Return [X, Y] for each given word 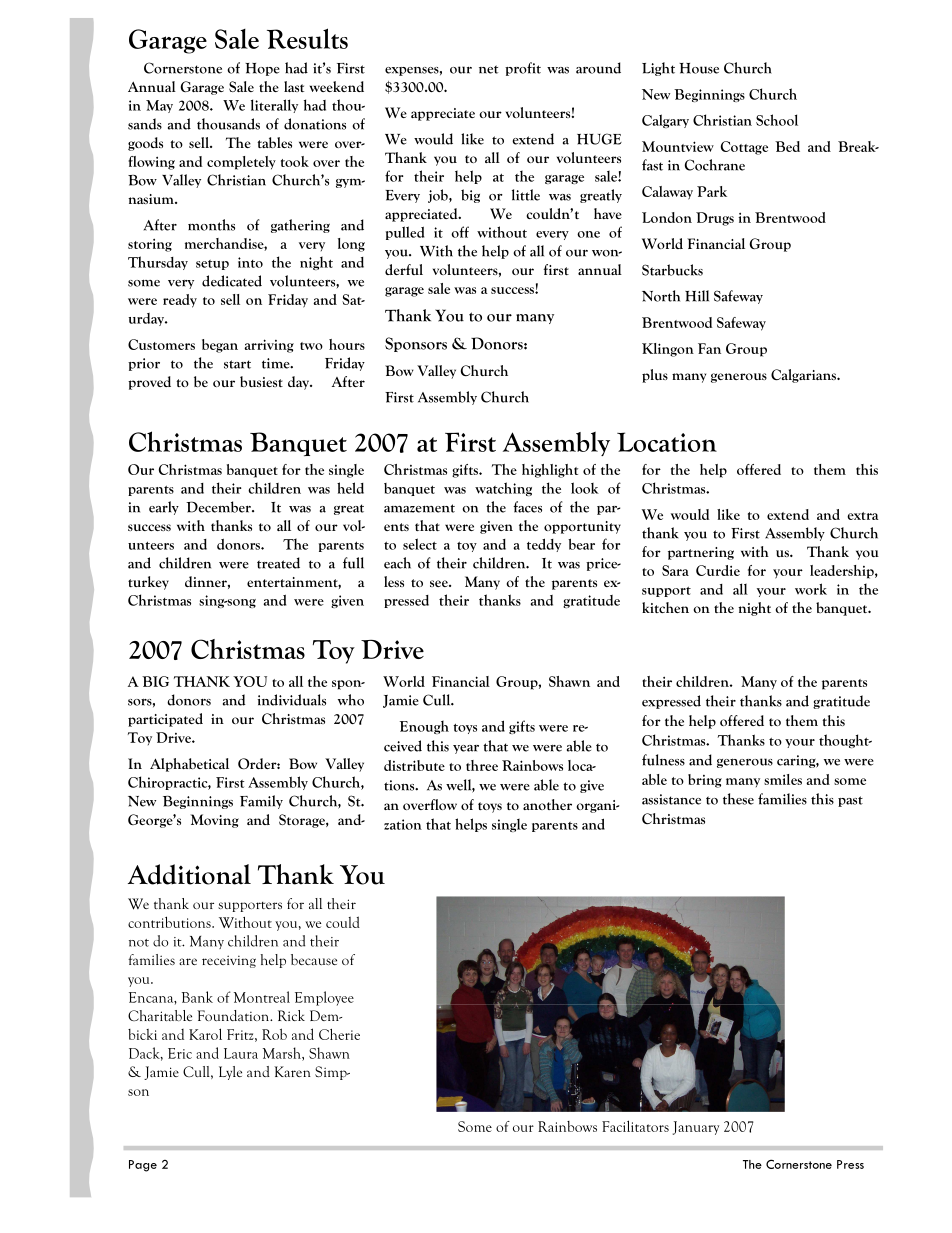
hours [347, 344]
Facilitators [635, 1126]
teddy [544, 545]
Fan [709, 348]
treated [278, 563]
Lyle [230, 1073]
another [547, 804]
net [488, 69]
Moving [215, 821]
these [738, 799]
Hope [262, 69]
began [220, 346]
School [777, 120]
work [811, 589]
